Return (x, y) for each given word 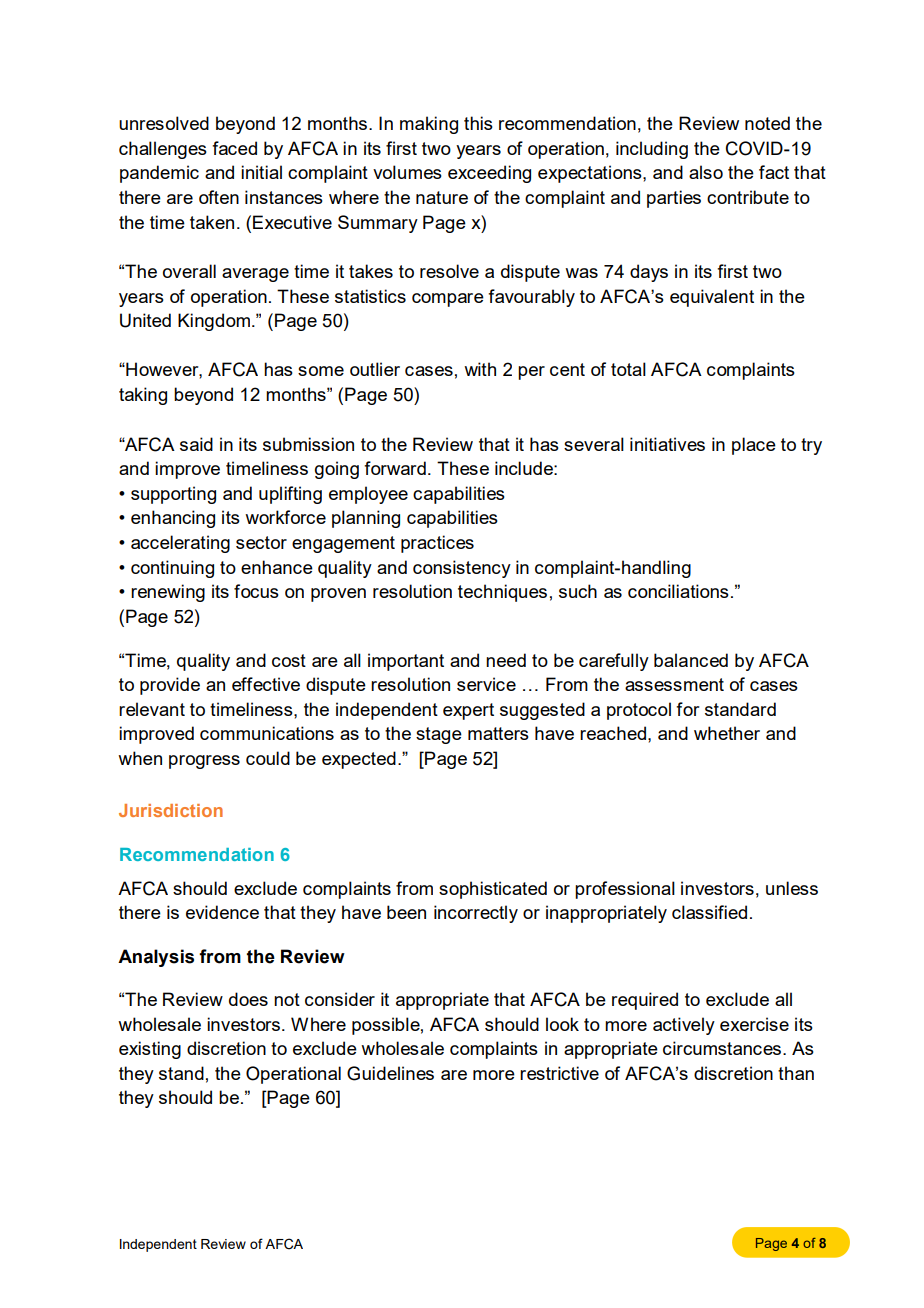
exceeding (489, 174)
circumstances (722, 1048)
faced (234, 148)
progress (204, 762)
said (196, 444)
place (754, 446)
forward (395, 468)
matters (498, 733)
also (706, 172)
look (562, 1024)
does (248, 999)
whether (727, 733)
